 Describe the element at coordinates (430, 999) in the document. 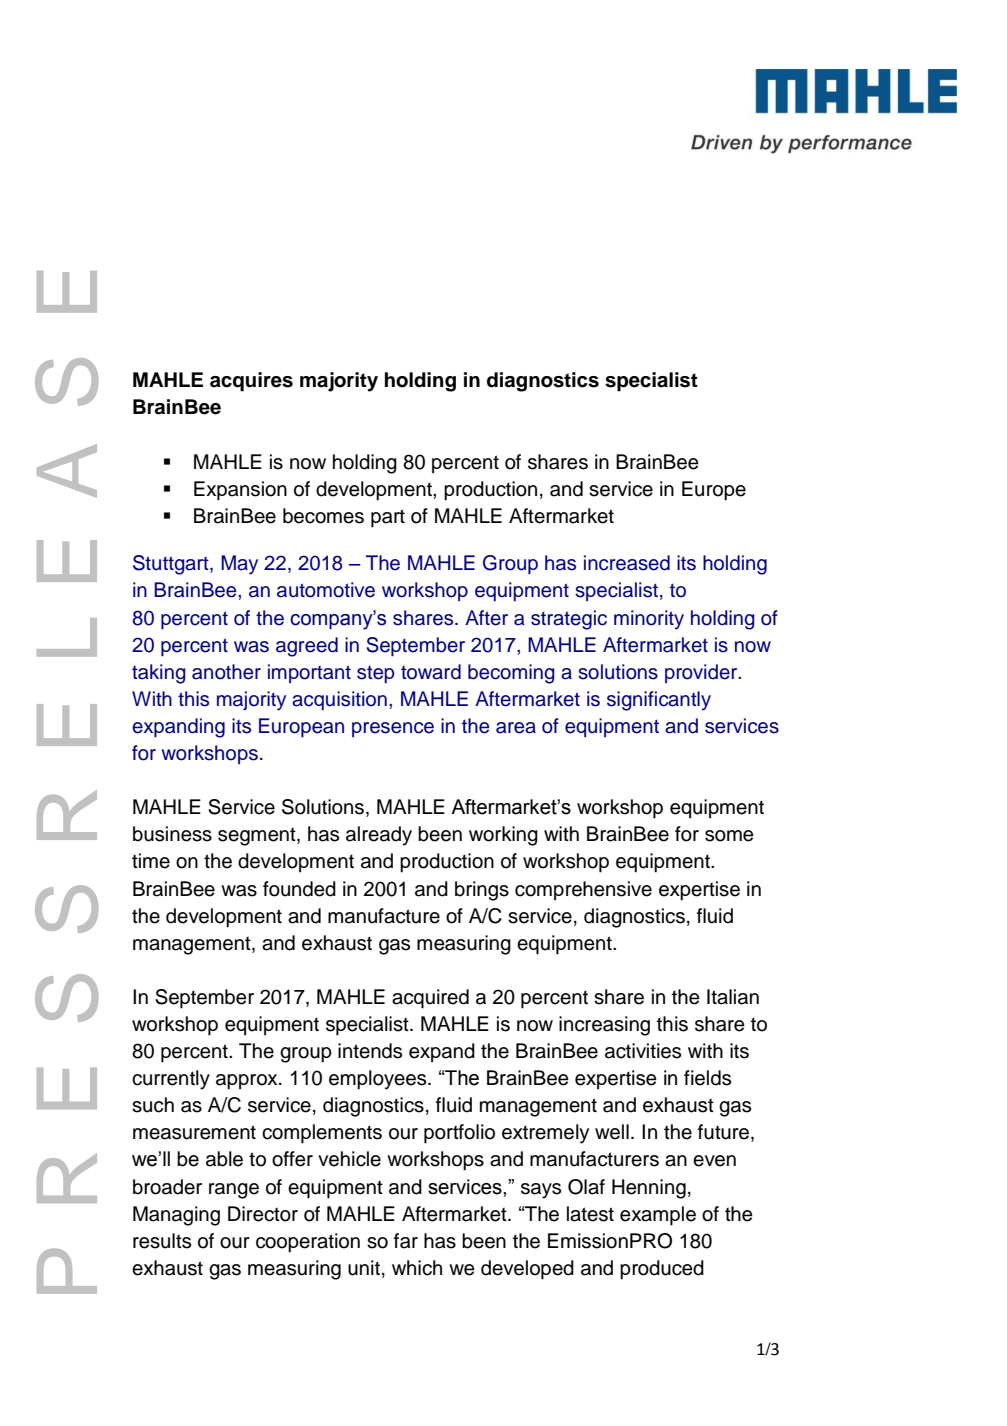

I see `acquired` at that location.
